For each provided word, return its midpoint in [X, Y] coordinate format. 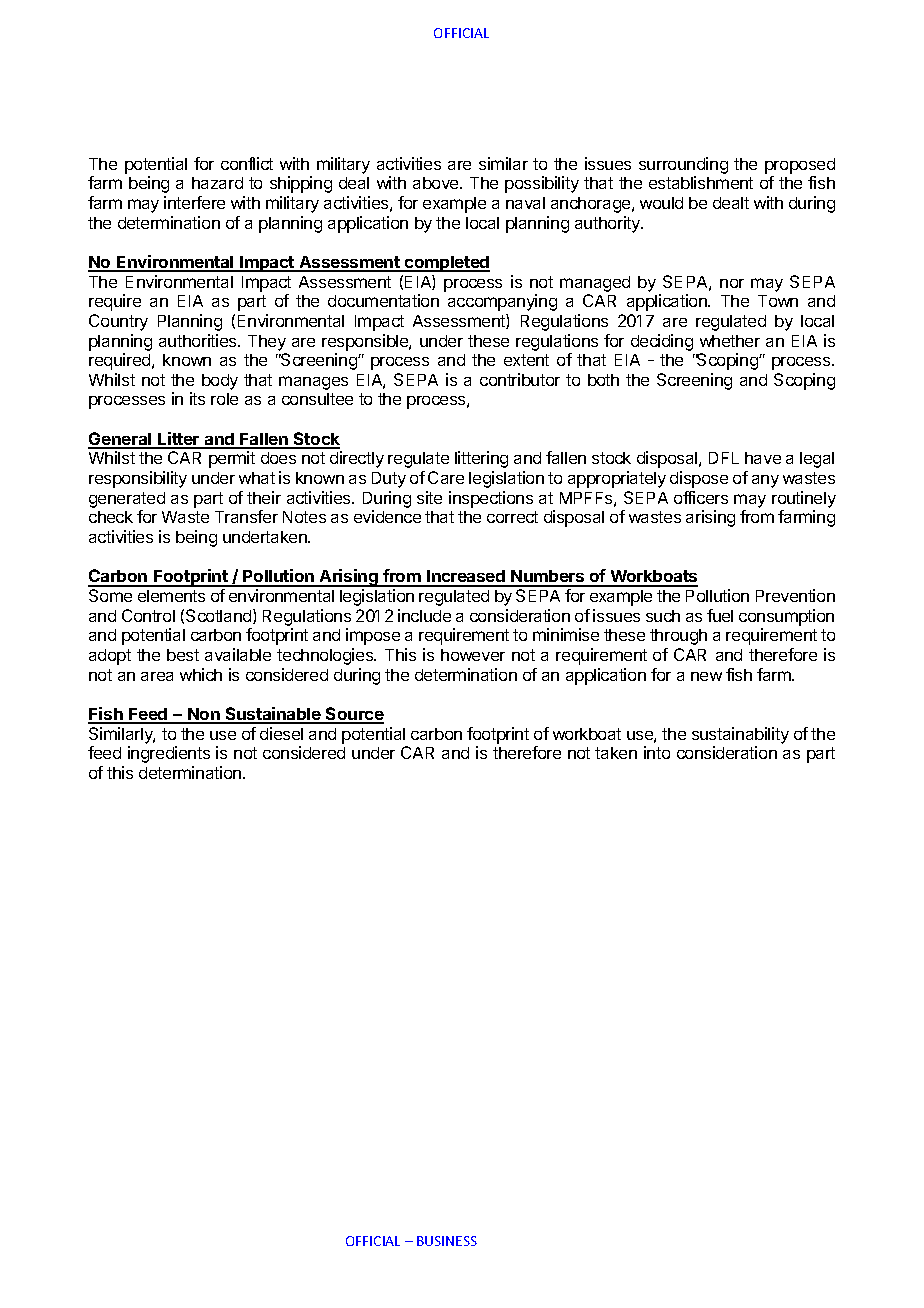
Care [446, 477]
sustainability [740, 735]
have [763, 458]
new [706, 676]
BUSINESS [447, 1241]
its [197, 398]
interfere [194, 202]
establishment [701, 182]
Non [204, 715]
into [657, 752]
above [437, 183]
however [473, 655]
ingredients [169, 754]
